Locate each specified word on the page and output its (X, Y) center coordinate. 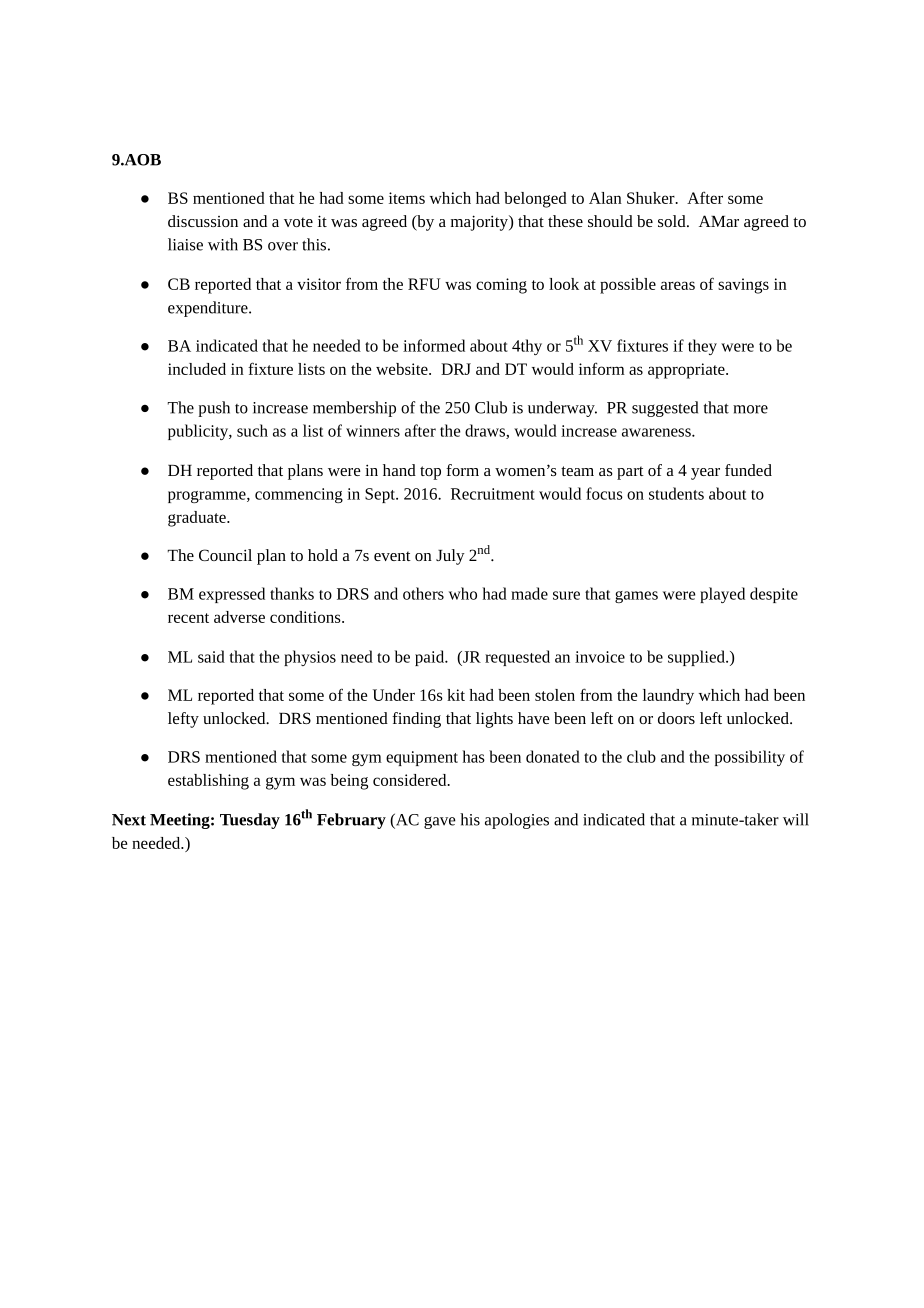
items (407, 198)
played (722, 595)
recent (188, 618)
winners (373, 431)
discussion (203, 221)
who (463, 593)
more (750, 409)
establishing (208, 782)
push (214, 409)
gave (440, 822)
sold (673, 221)
